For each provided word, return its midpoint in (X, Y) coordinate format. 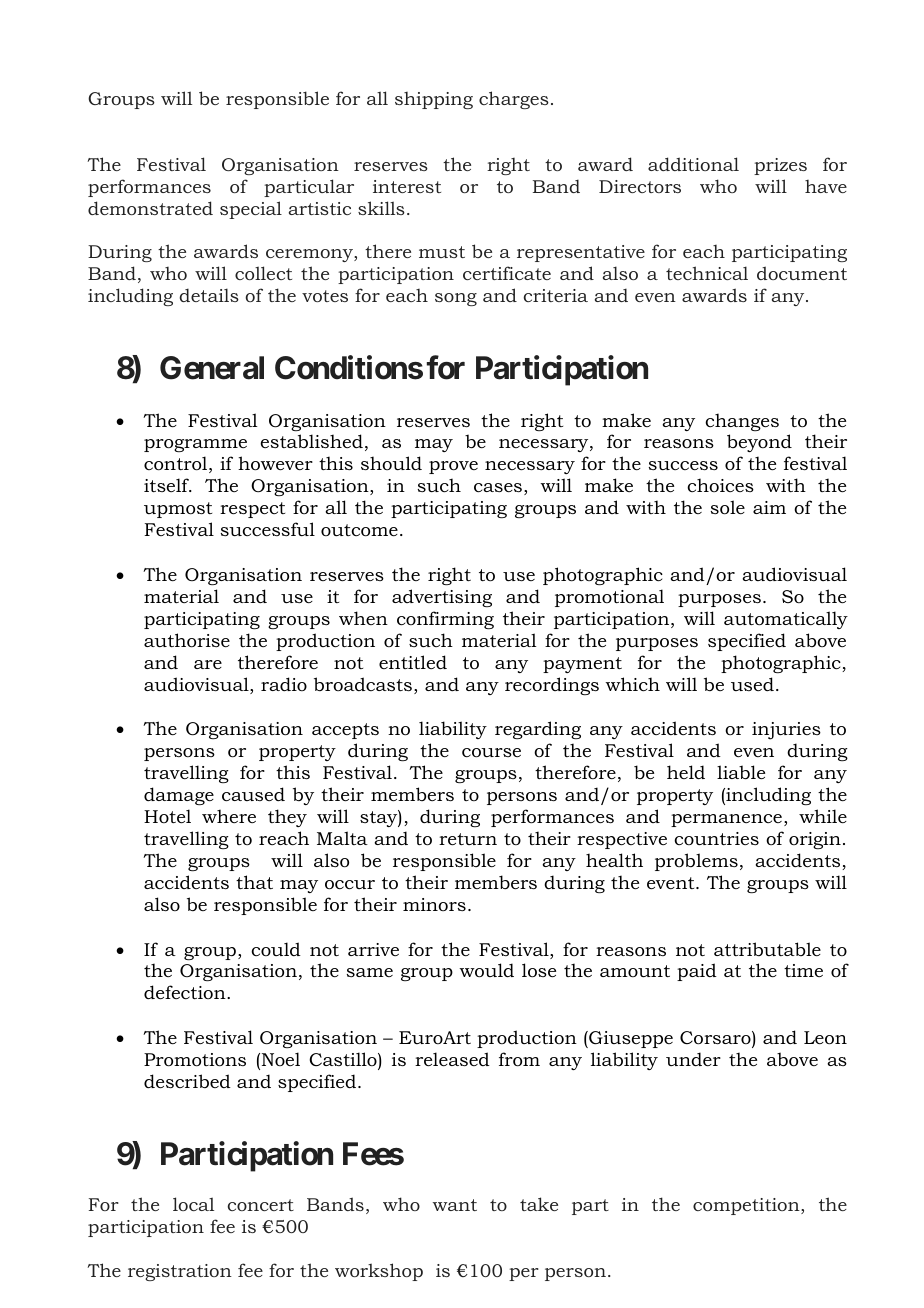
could (276, 949)
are (208, 664)
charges (514, 100)
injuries (786, 731)
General (212, 368)
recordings (552, 686)
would (486, 970)
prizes (780, 166)
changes (742, 422)
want (455, 1205)
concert (261, 1205)
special (251, 210)
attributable (767, 949)
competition (747, 1206)
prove (453, 467)
